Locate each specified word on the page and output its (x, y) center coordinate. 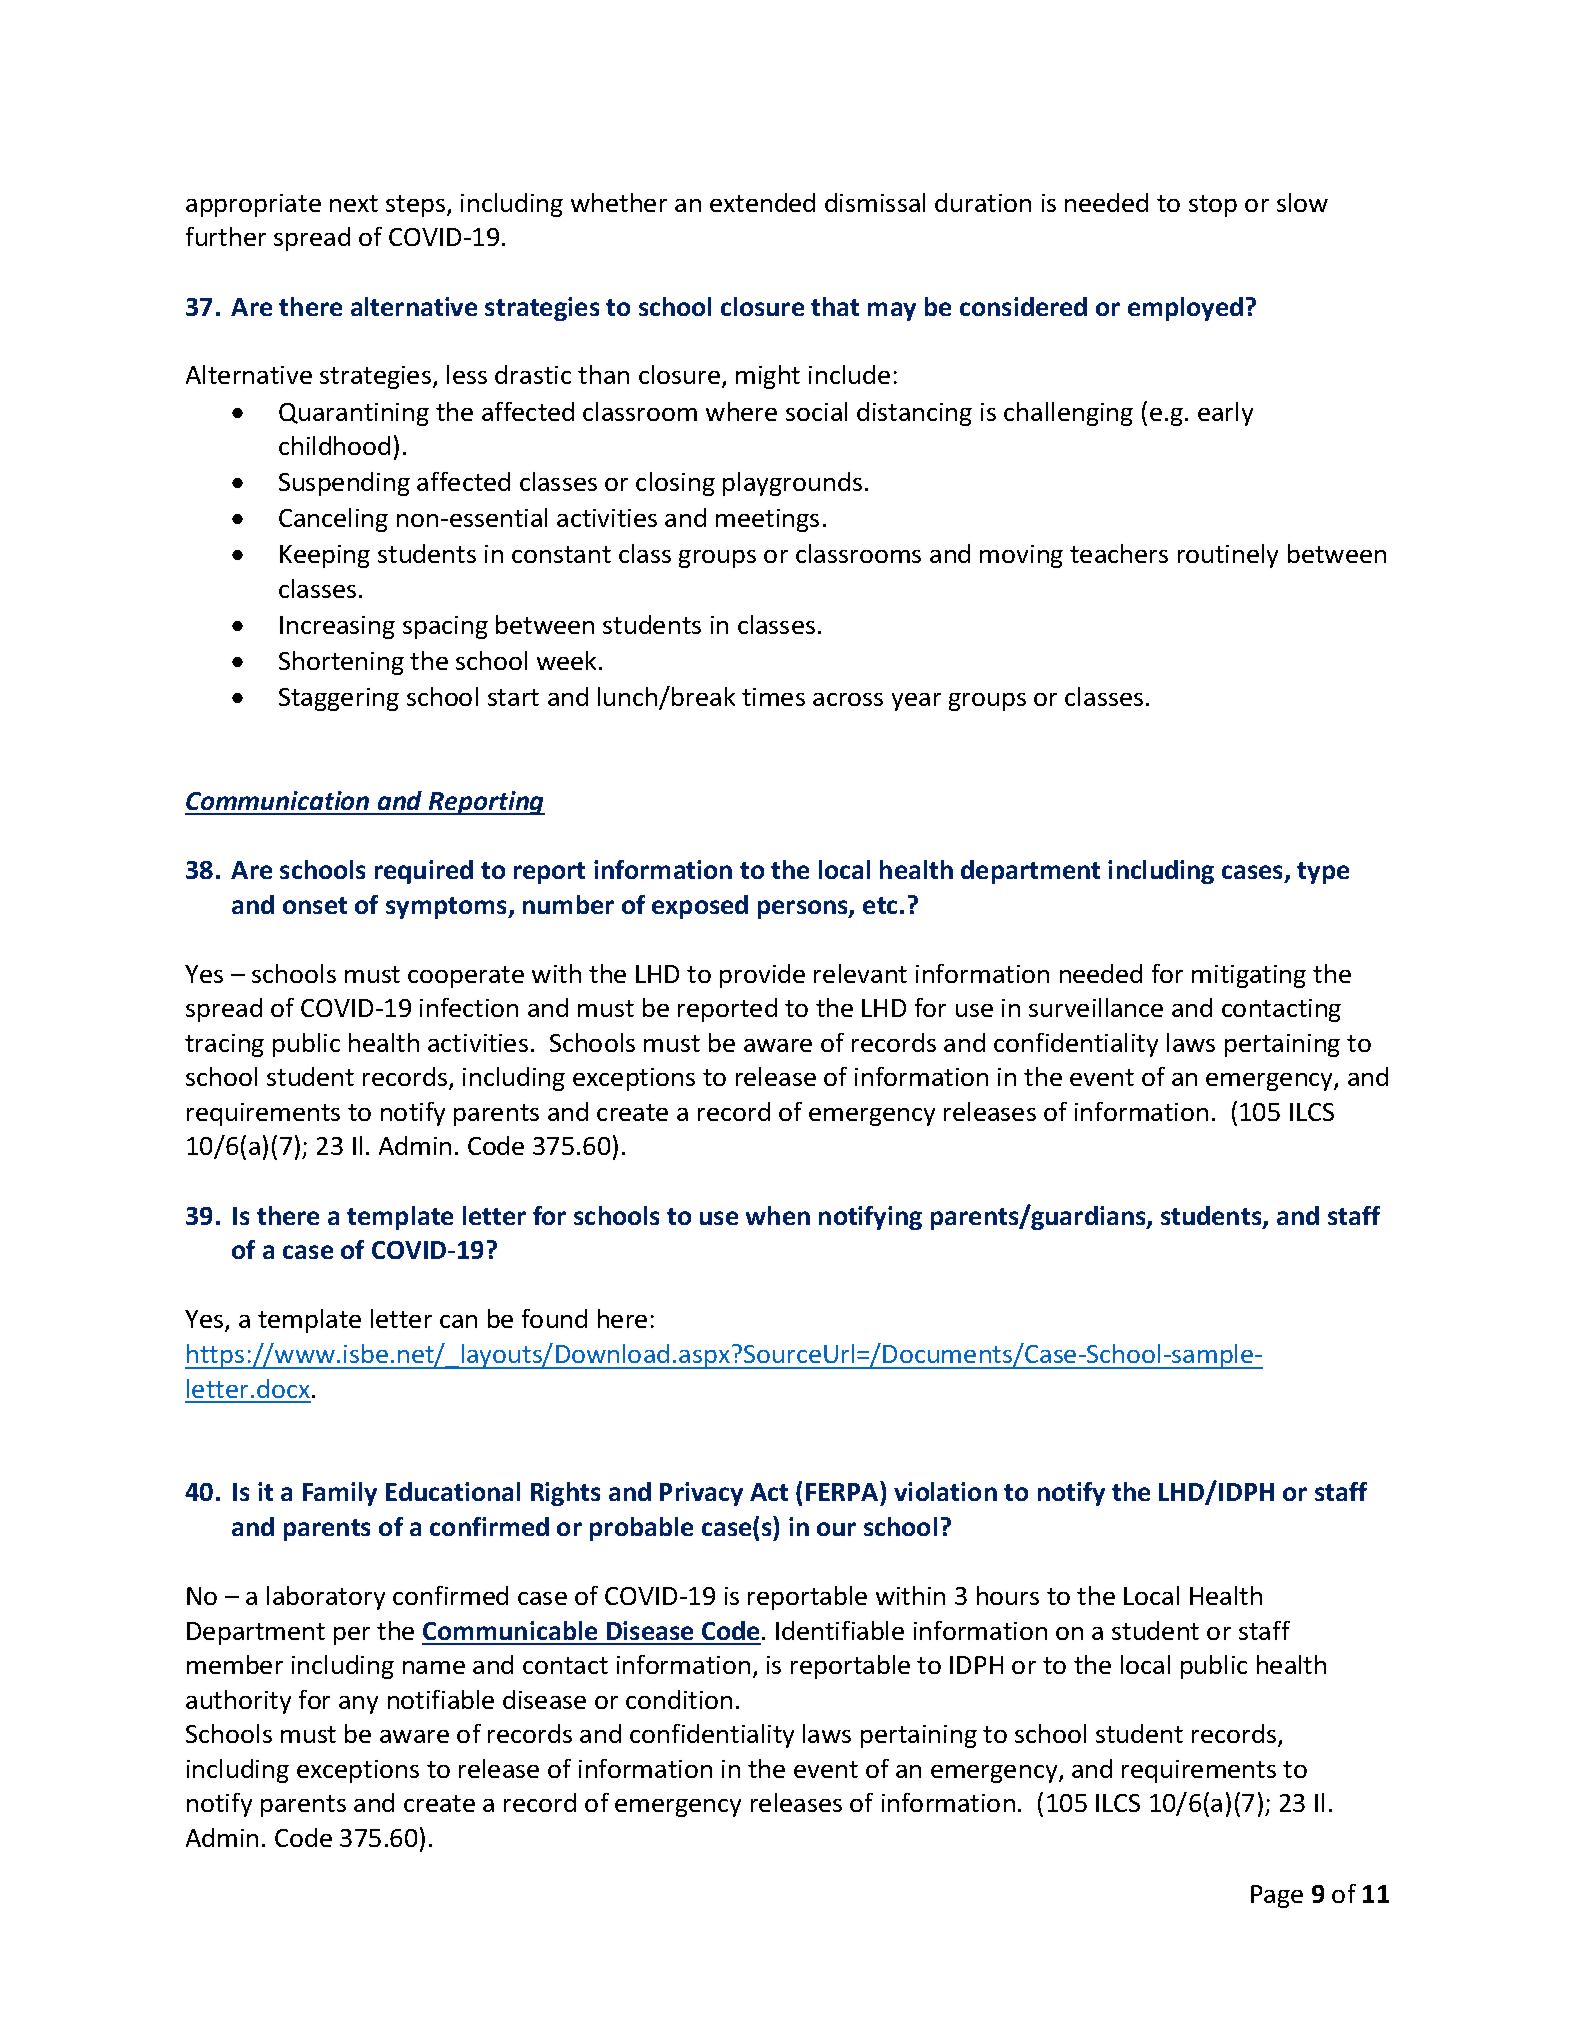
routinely (1228, 556)
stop (1213, 206)
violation (945, 1491)
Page (1277, 1896)
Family (340, 1494)
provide (762, 976)
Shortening (341, 663)
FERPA (843, 1491)
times (773, 697)
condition (679, 1699)
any (358, 1705)
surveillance (1096, 1007)
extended (762, 202)
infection (469, 1007)
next (354, 203)
